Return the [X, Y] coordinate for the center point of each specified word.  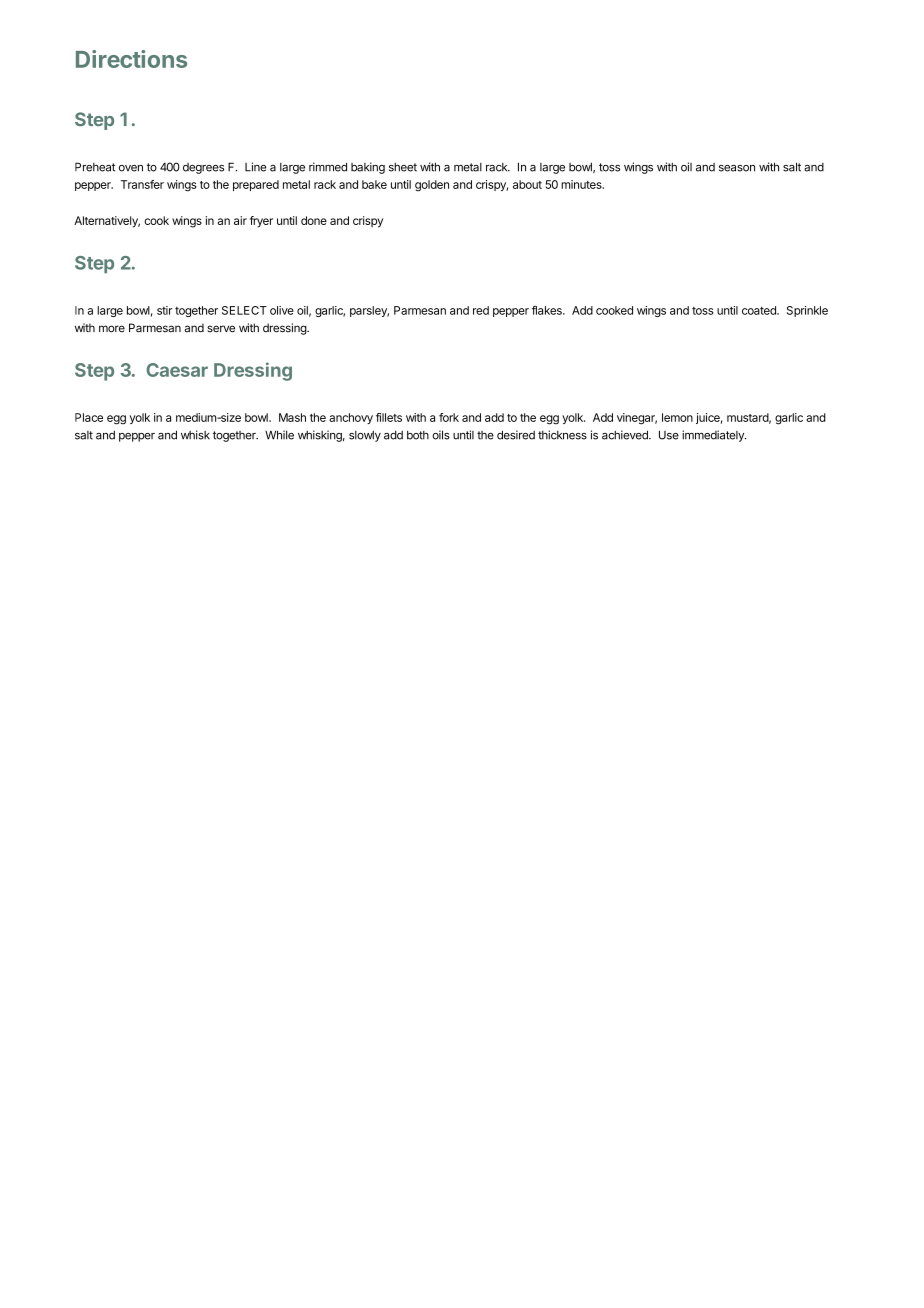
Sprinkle [807, 311]
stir [165, 310]
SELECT [244, 310]
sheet [403, 167]
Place [89, 417]
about [527, 184]
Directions [131, 59]
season [737, 168]
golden [432, 186]
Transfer [142, 184]
